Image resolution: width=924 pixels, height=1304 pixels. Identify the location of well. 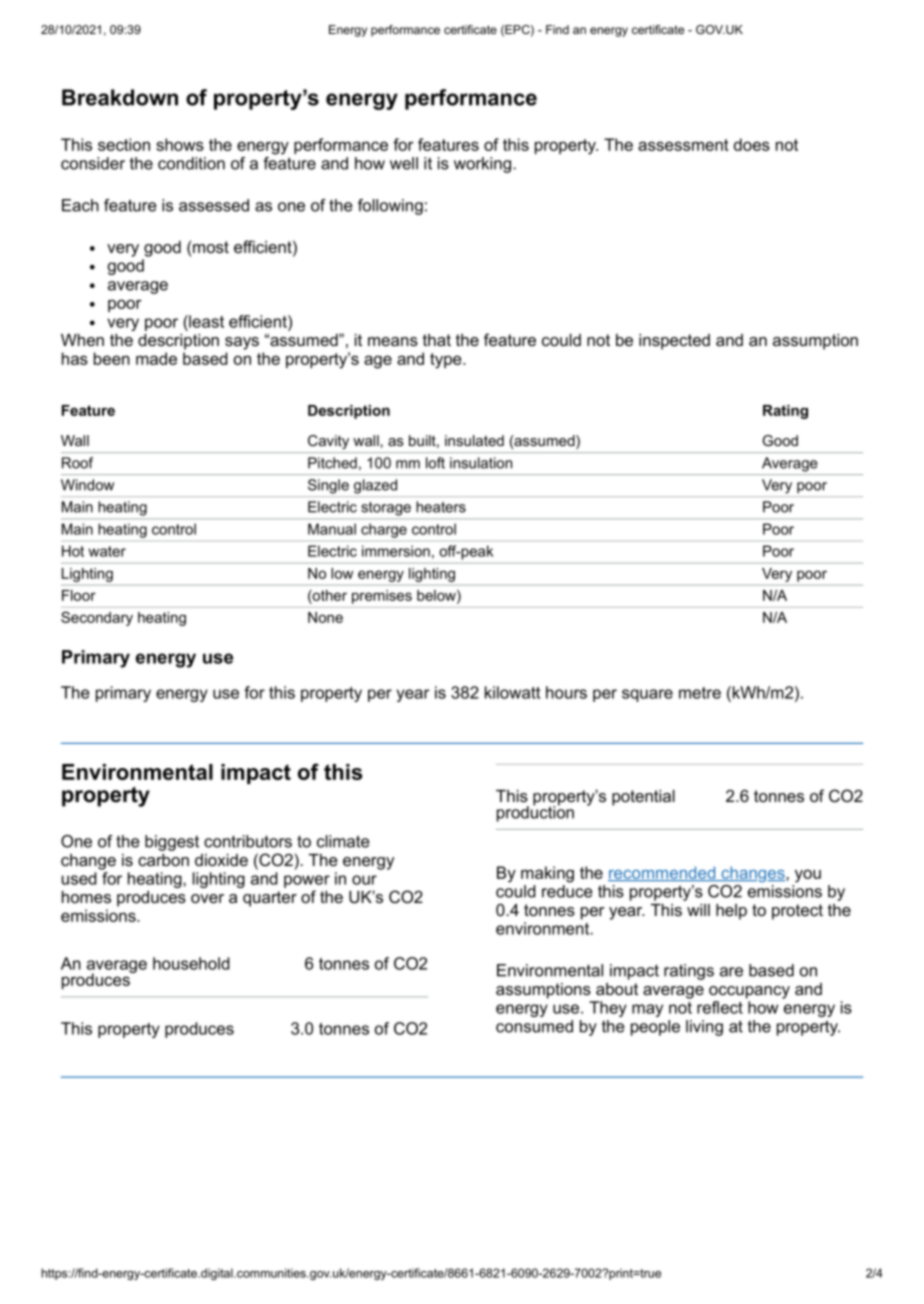
(404, 163).
